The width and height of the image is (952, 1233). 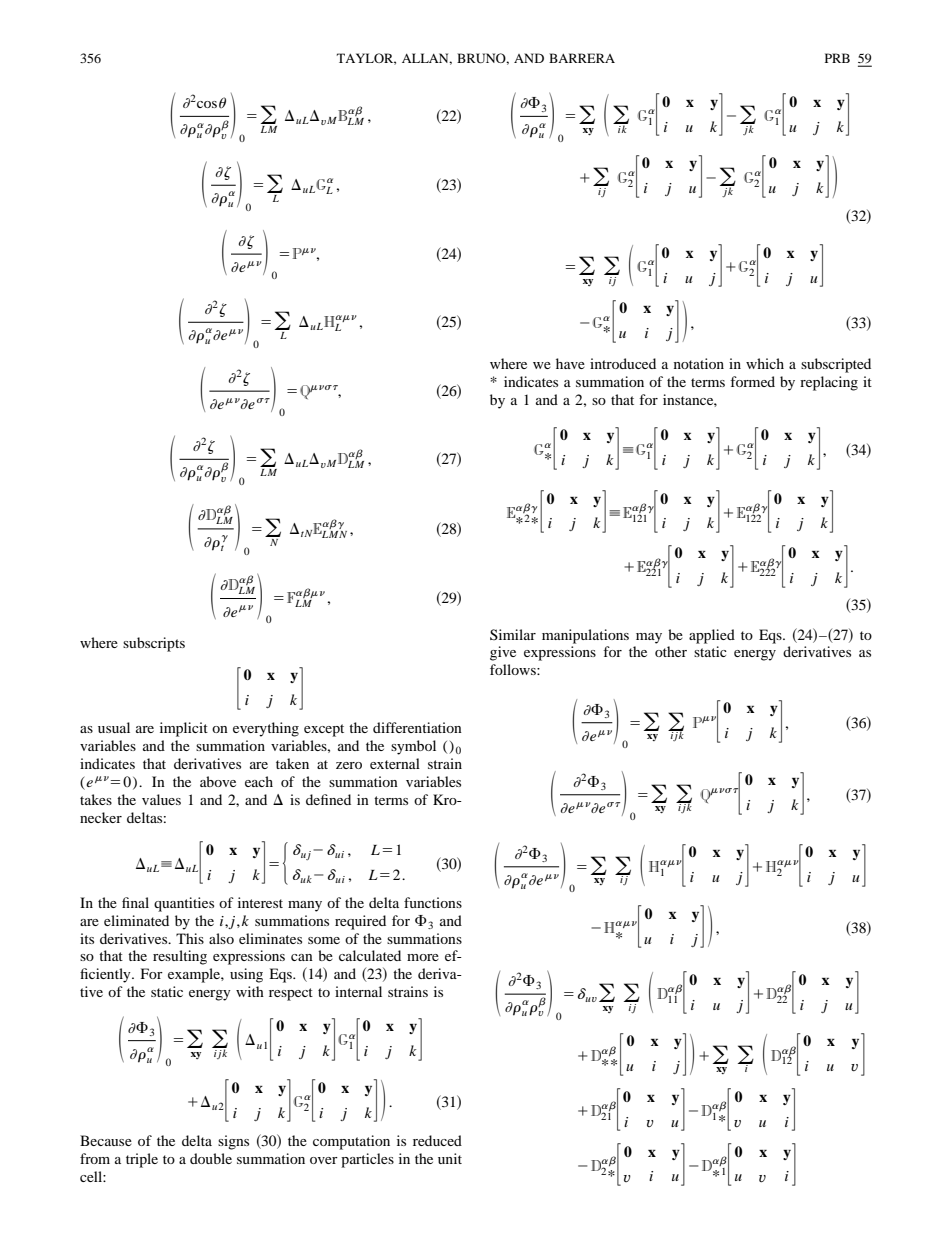 What do you see at coordinates (211, 1158) in the image?
I see `double` at bounding box center [211, 1158].
